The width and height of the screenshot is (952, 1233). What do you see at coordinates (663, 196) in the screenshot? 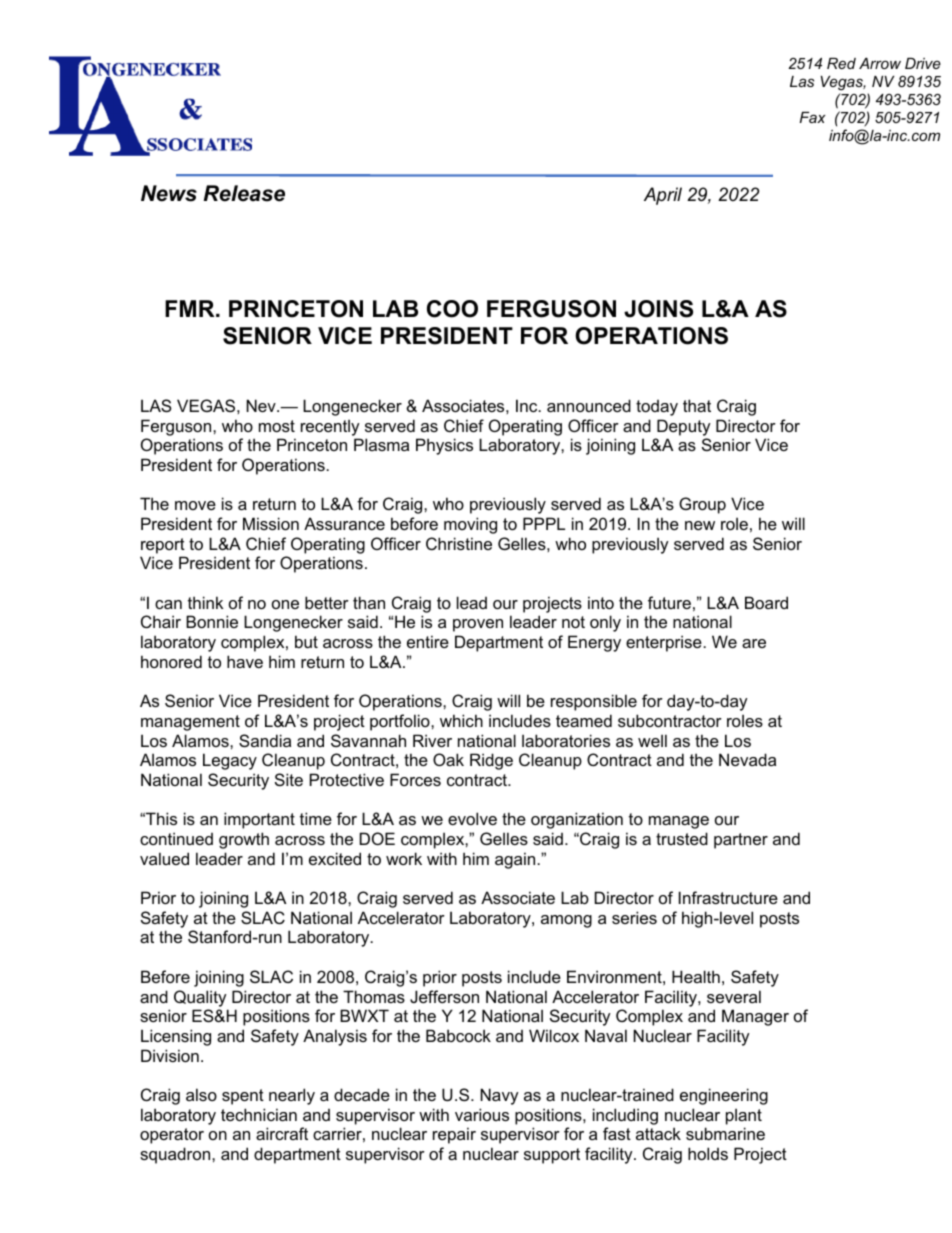
I see `April` at bounding box center [663, 196].
